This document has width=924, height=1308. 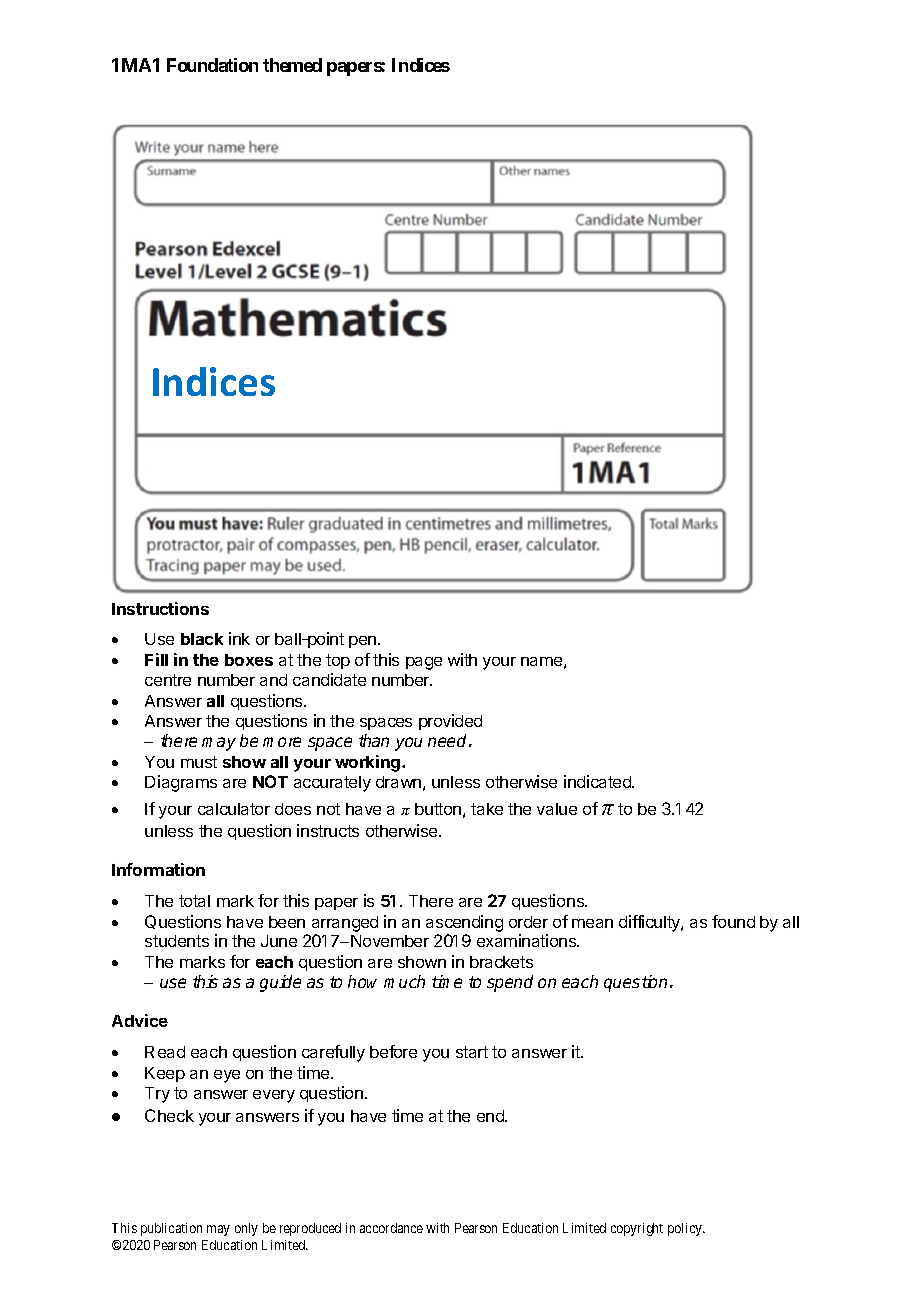 What do you see at coordinates (329, 679) in the document?
I see `candidate` at bounding box center [329, 679].
